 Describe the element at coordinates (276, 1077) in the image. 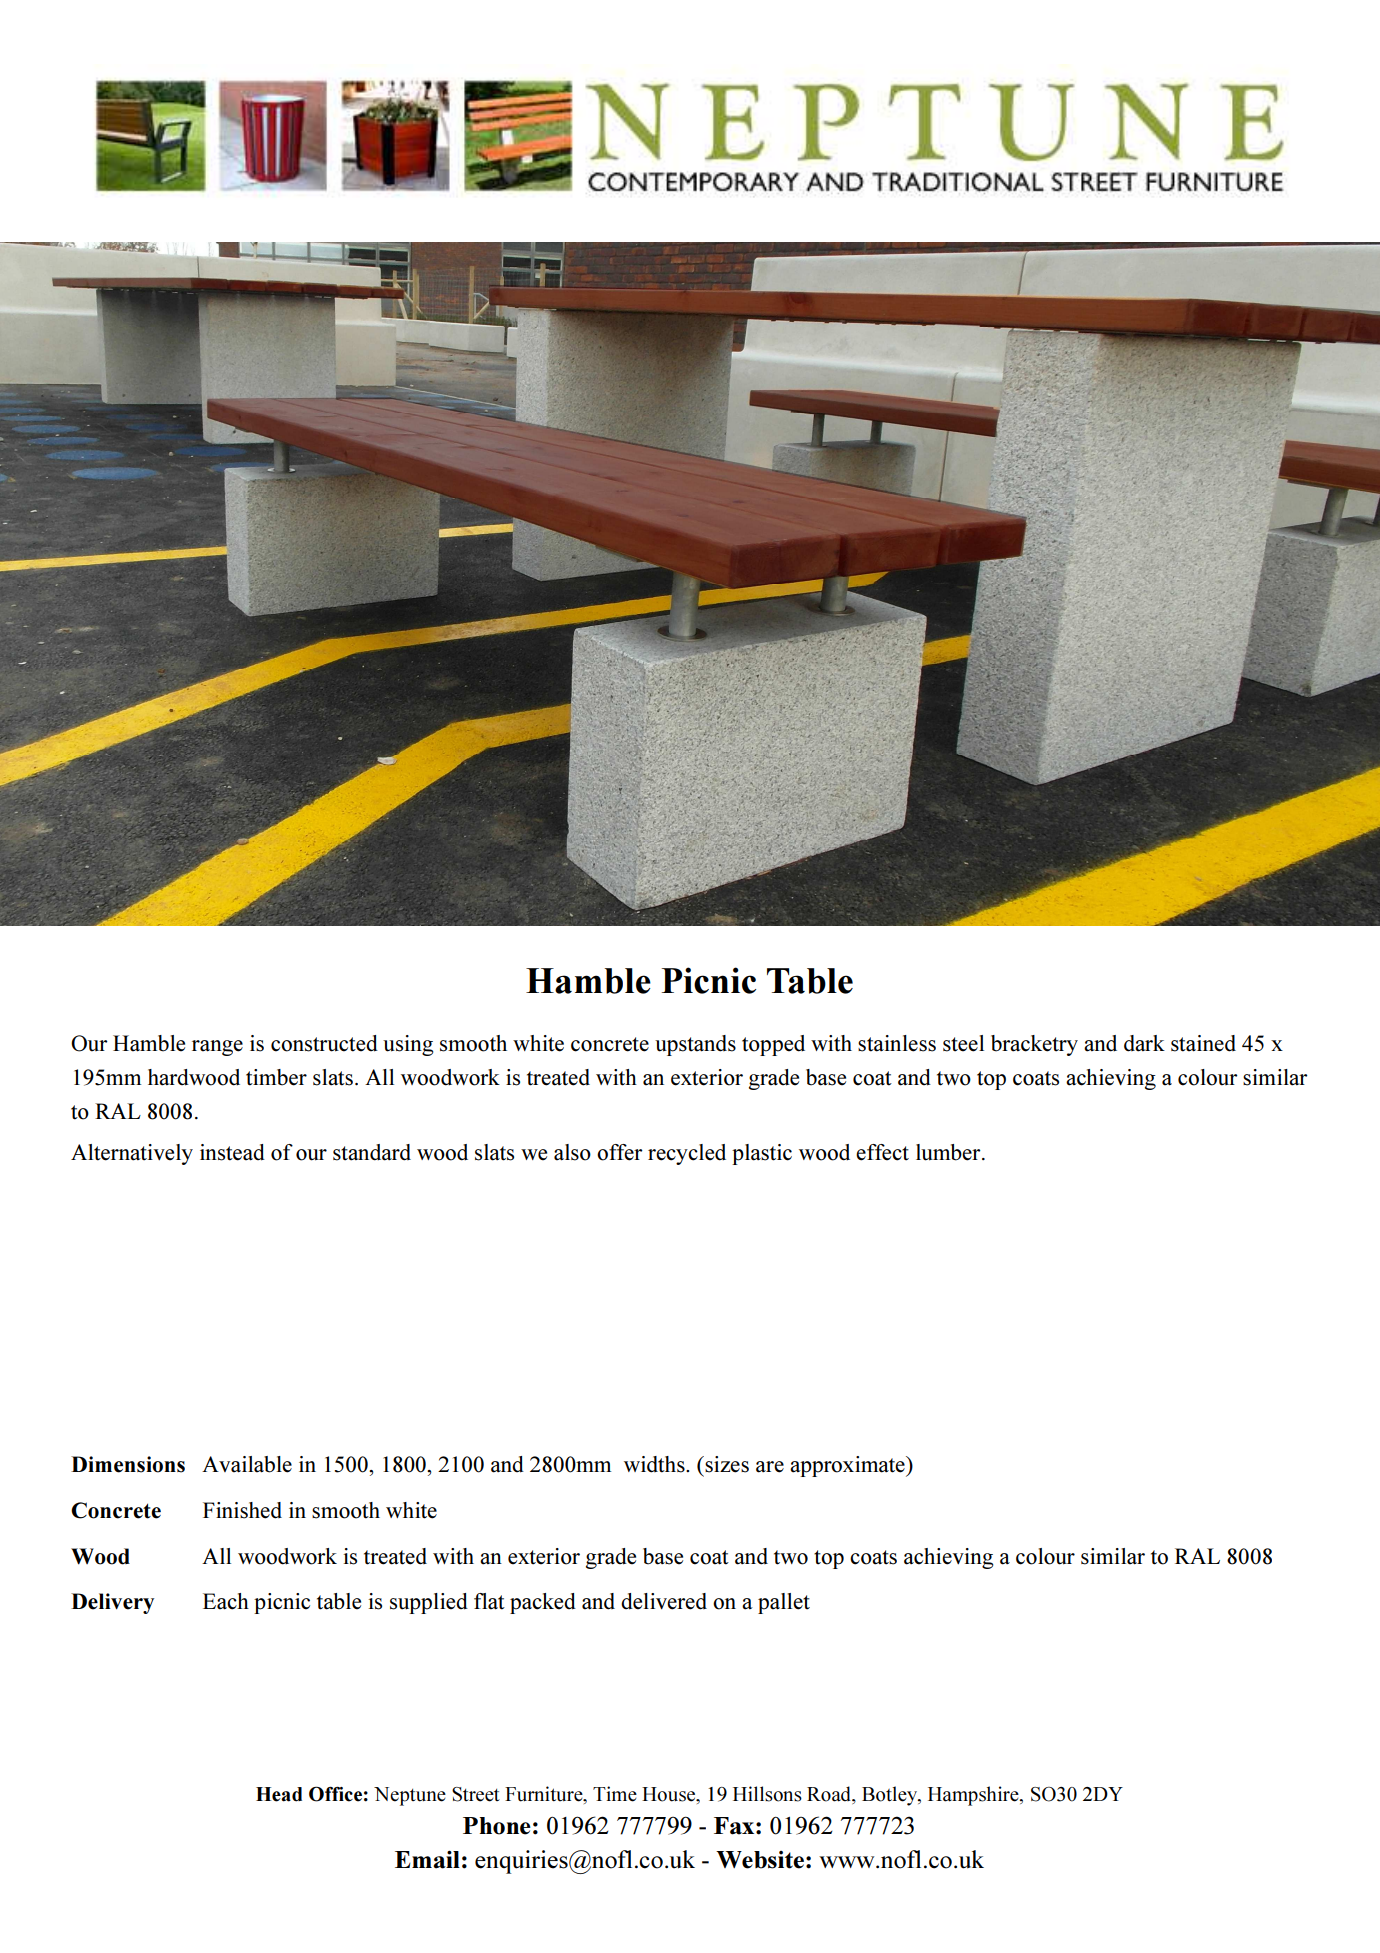

I see `timber` at that location.
